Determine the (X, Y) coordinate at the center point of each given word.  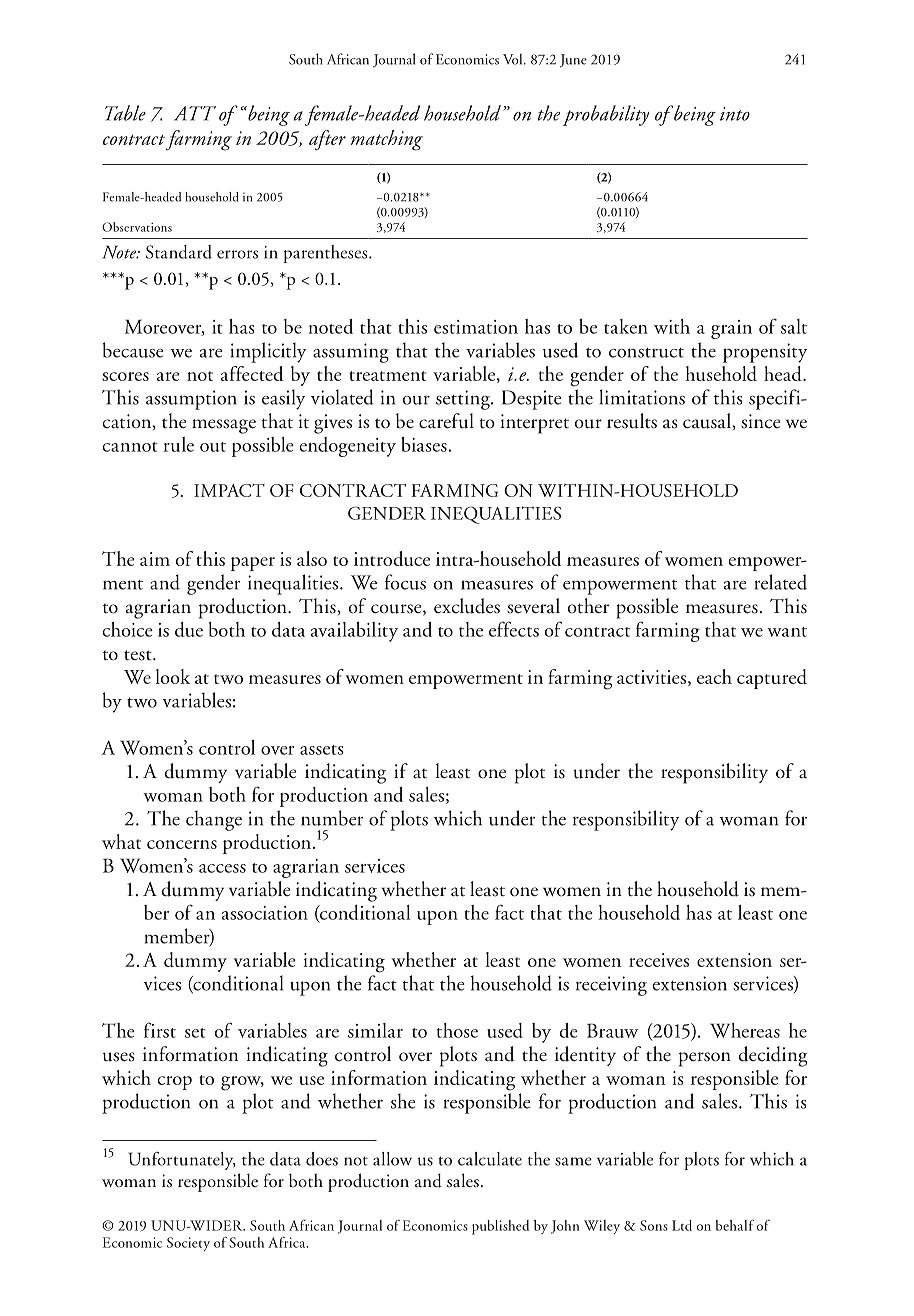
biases (424, 444)
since (761, 421)
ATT (195, 113)
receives (659, 960)
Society (188, 1244)
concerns (182, 844)
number (332, 818)
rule (179, 444)
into (735, 114)
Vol (514, 59)
